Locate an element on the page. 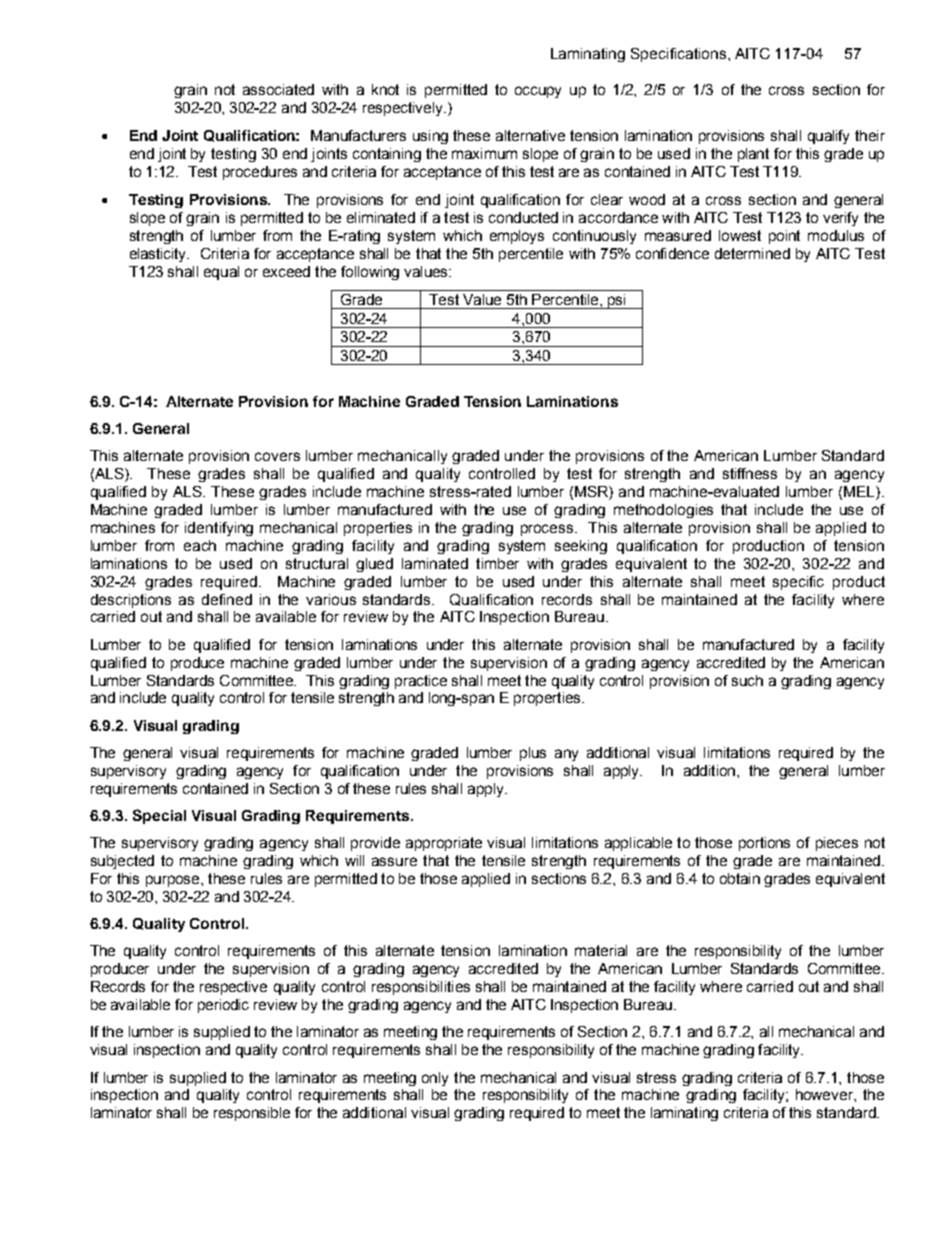 This document has width=952, height=1233. defined is located at coordinates (227, 599).
